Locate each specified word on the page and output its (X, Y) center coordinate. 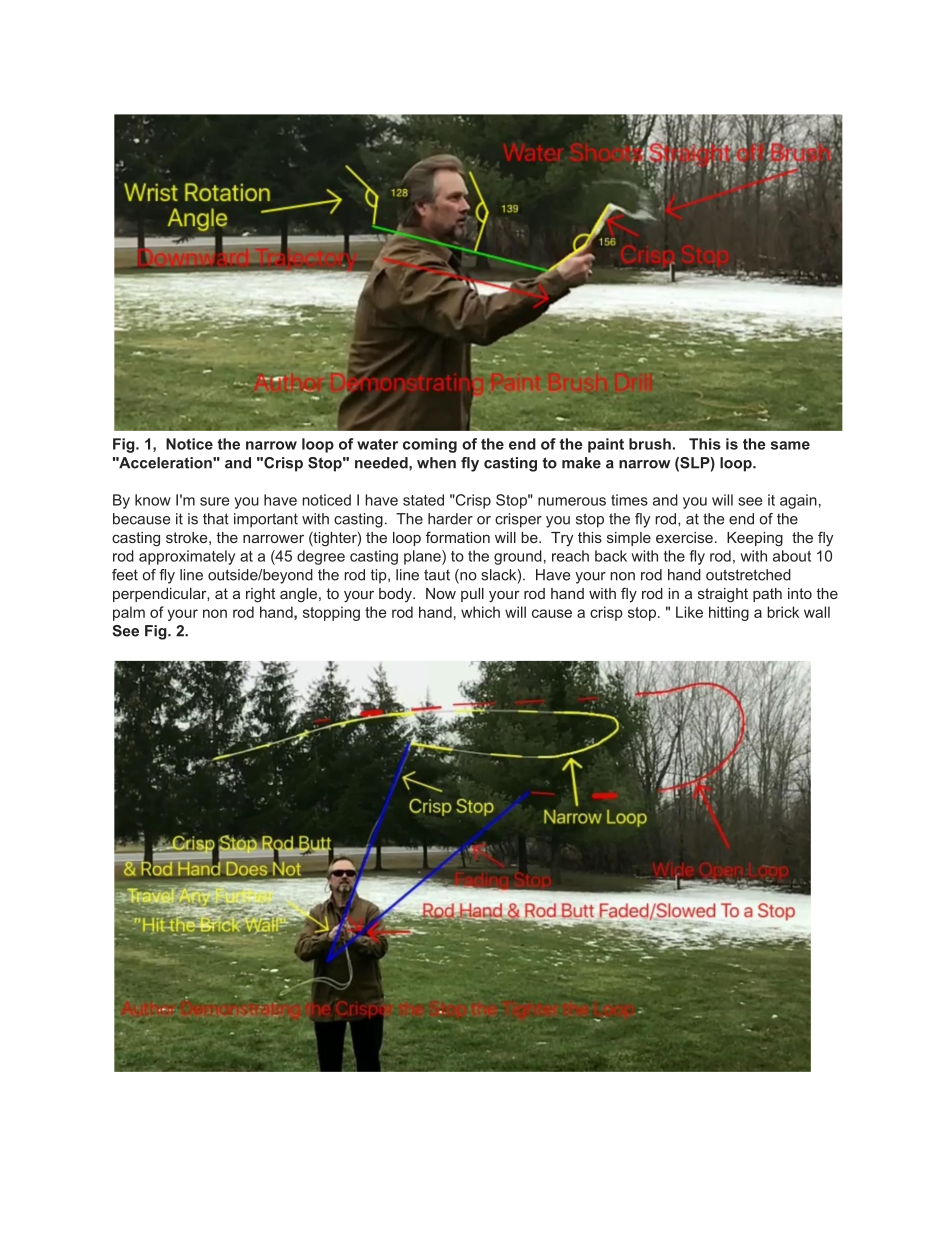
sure (214, 501)
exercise (684, 537)
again (798, 501)
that (216, 519)
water (377, 444)
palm (129, 613)
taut (437, 575)
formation (458, 537)
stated (423, 500)
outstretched (748, 575)
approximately (187, 557)
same (790, 445)
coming (430, 445)
